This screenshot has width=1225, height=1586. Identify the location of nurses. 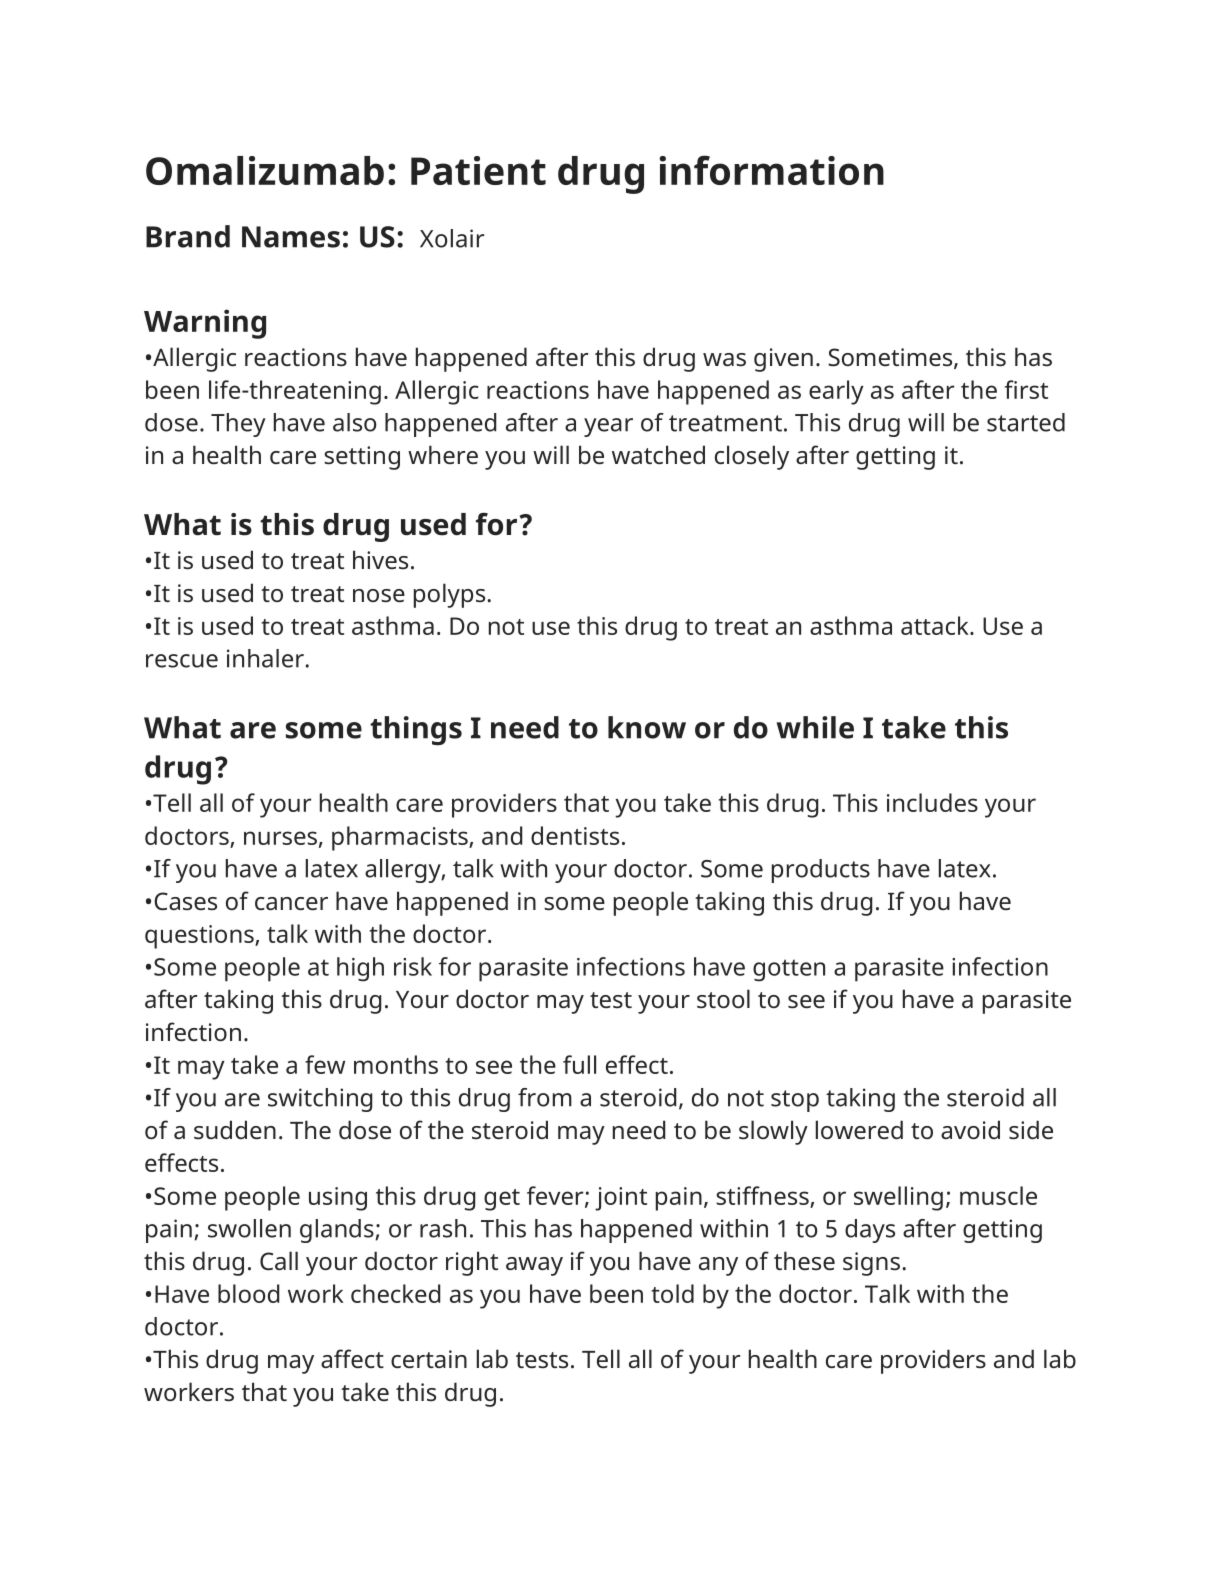
(280, 838).
